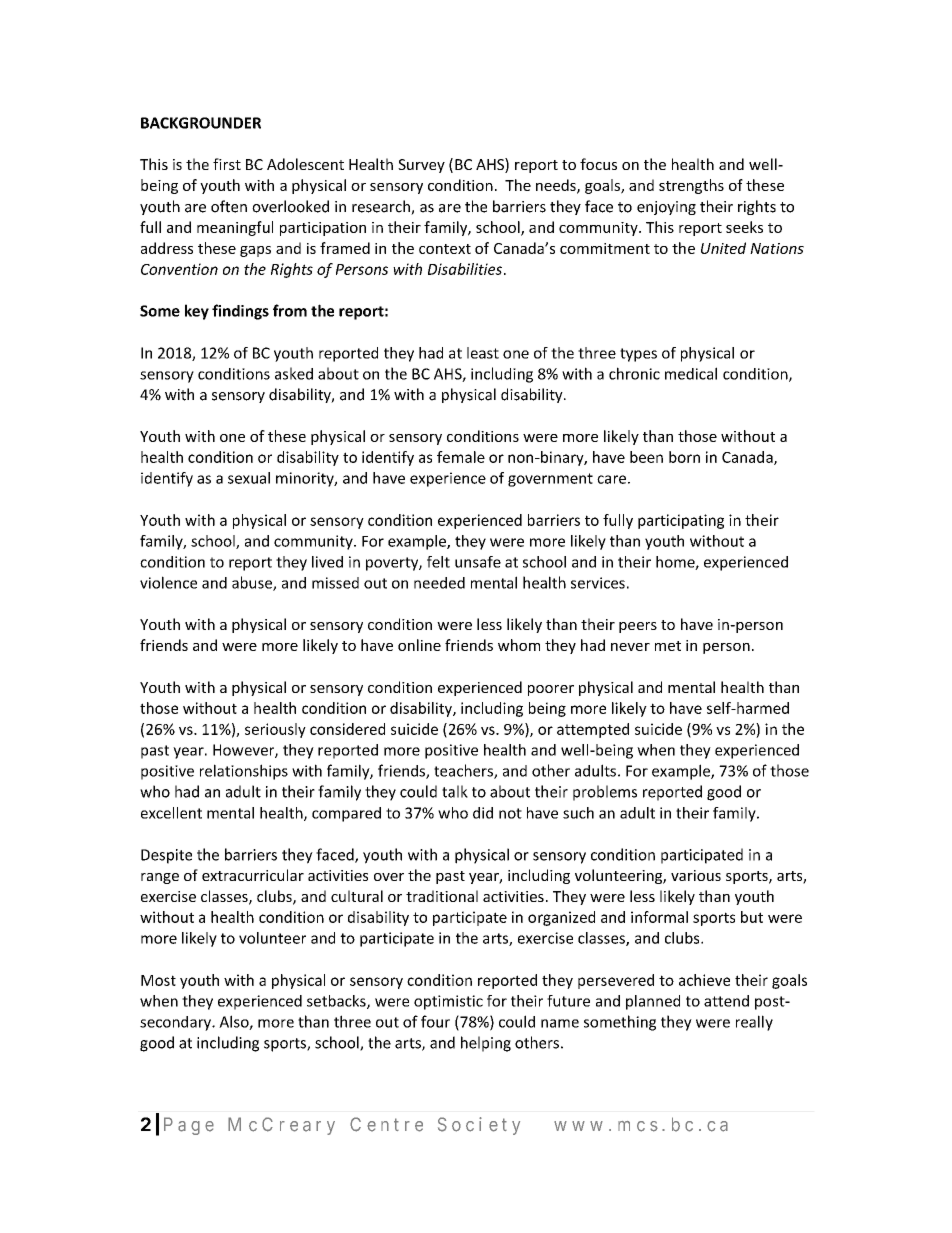 This screenshot has width=952, height=1233. What do you see at coordinates (439, 583) in the screenshot?
I see `needed` at bounding box center [439, 583].
